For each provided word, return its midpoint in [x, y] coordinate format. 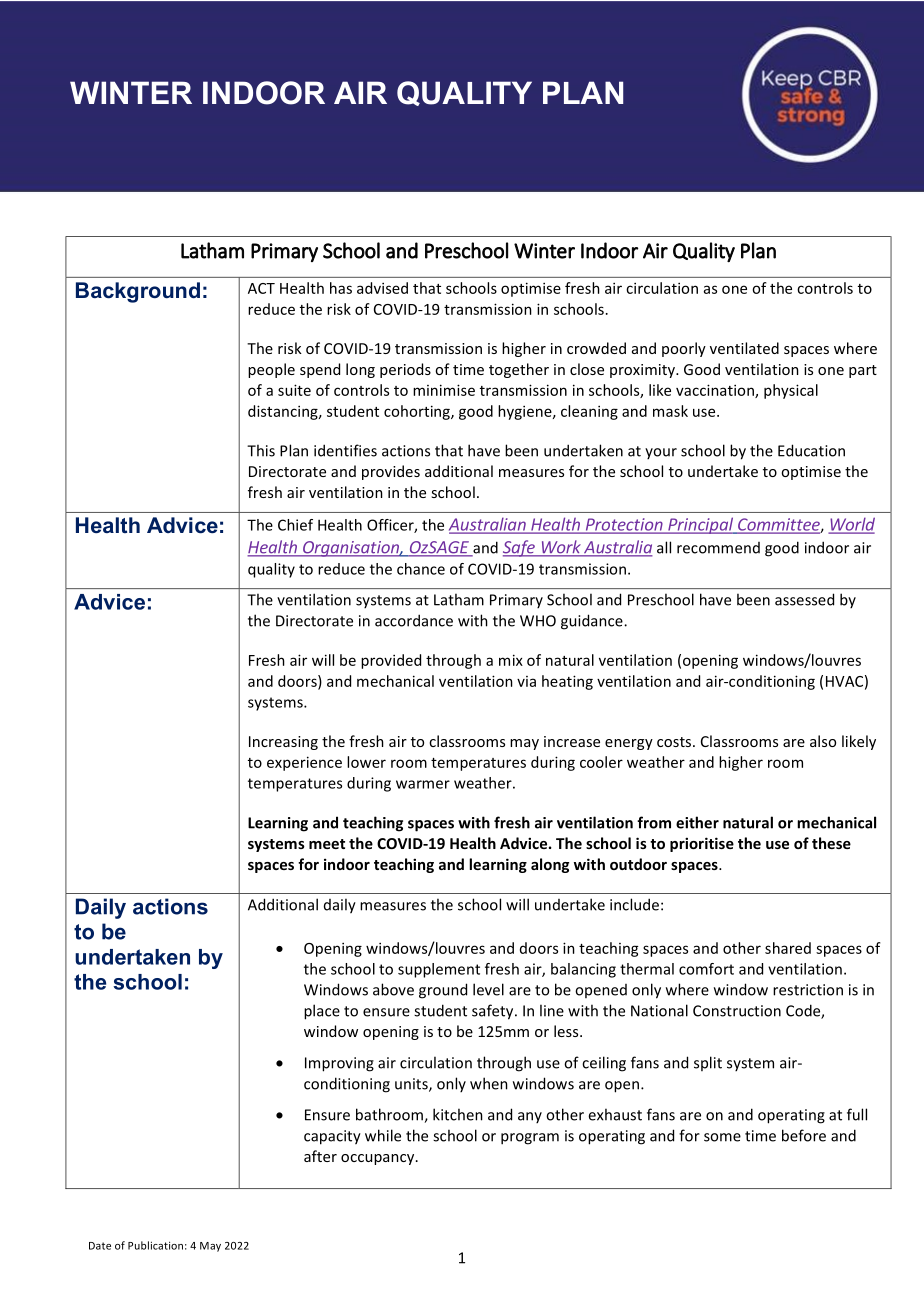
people [271, 370]
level [488, 989]
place [322, 1012]
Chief [295, 525]
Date [100, 1246]
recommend [718, 548]
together [519, 370]
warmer [423, 784]
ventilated [744, 348]
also [823, 741]
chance [421, 569]
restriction [808, 990]
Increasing [283, 743]
